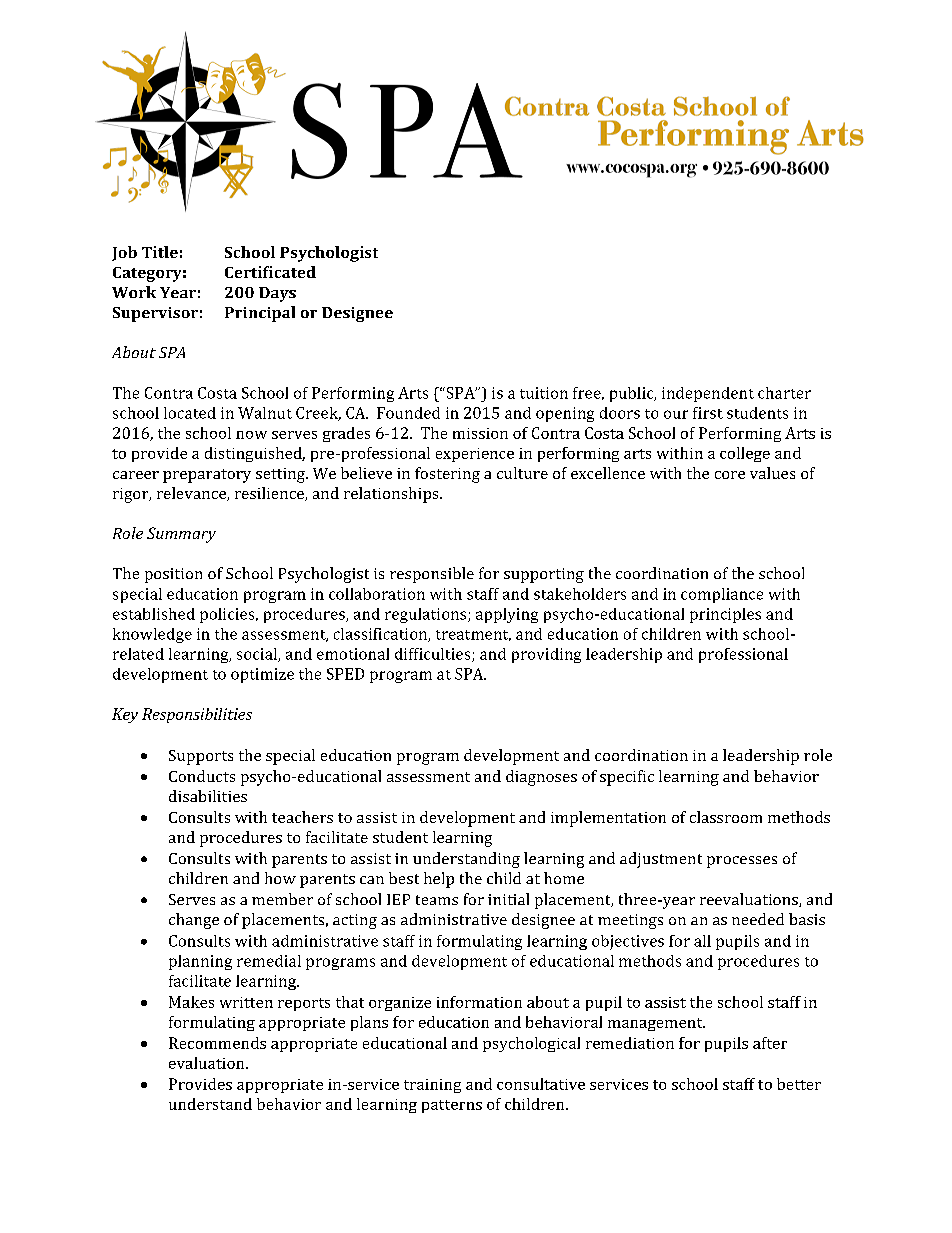  Describe the element at coordinates (742, 862) in the image. I see `processes` at that location.
